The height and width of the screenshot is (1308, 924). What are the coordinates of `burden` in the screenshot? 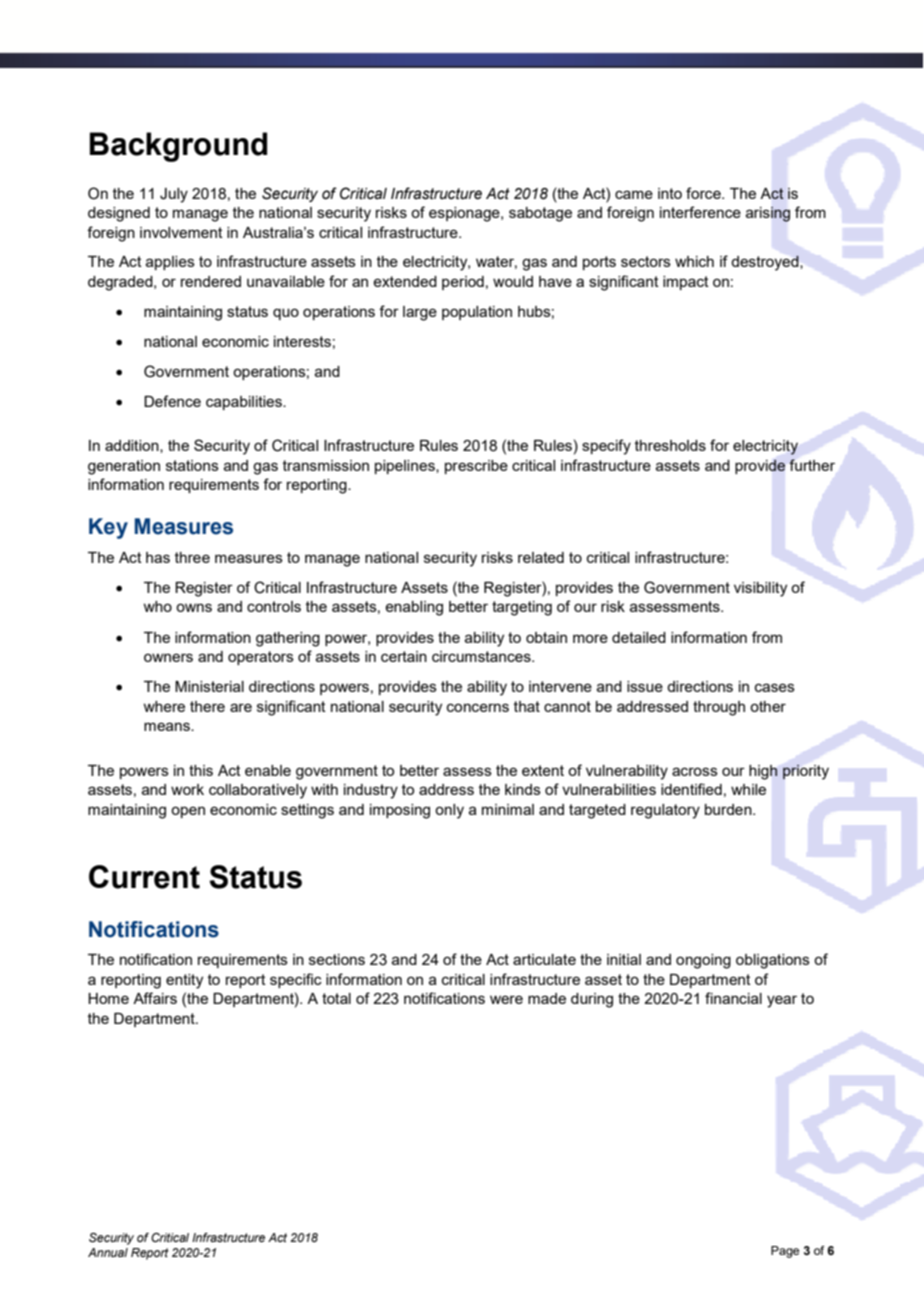 It's located at (729, 809).
